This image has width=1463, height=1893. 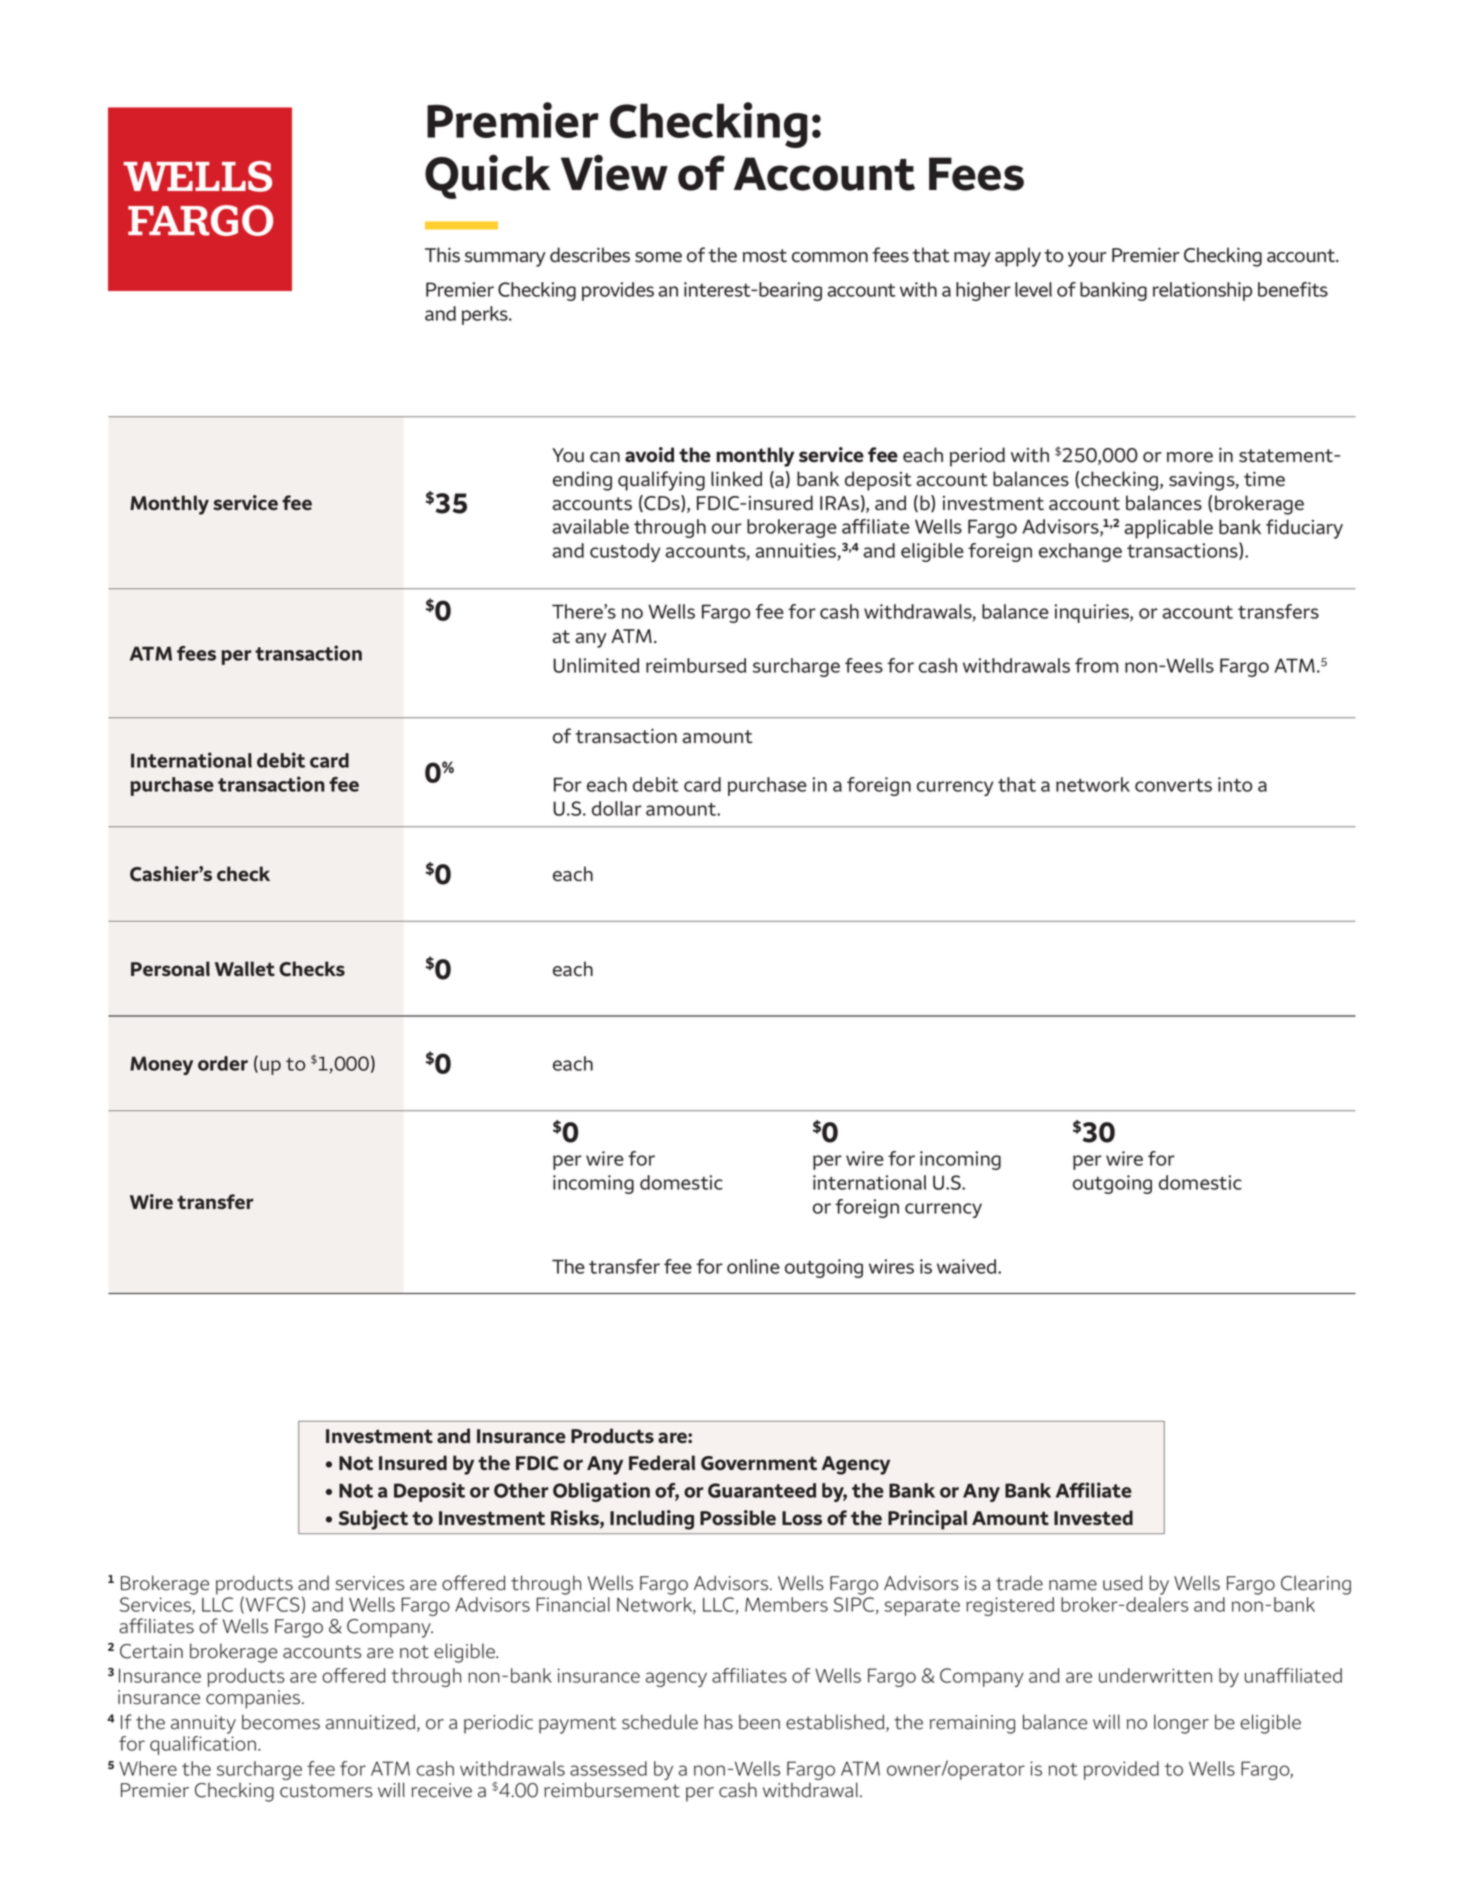 I want to click on been, so click(x=759, y=1722).
